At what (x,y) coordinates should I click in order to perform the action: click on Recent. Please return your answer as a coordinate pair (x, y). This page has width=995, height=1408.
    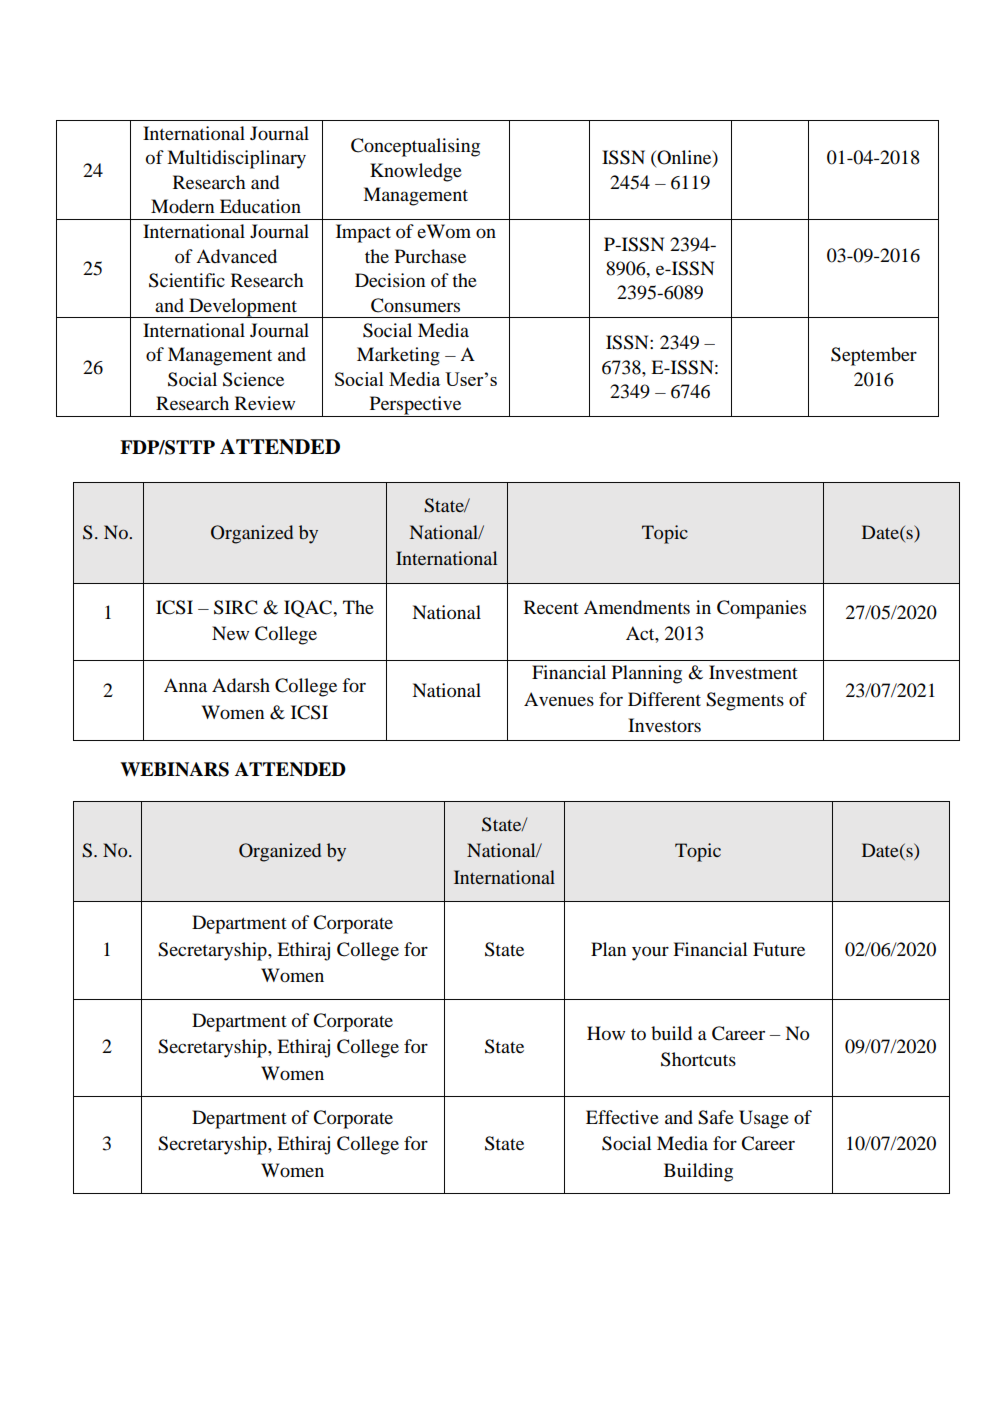
    Looking at the image, I should click on (551, 607).
